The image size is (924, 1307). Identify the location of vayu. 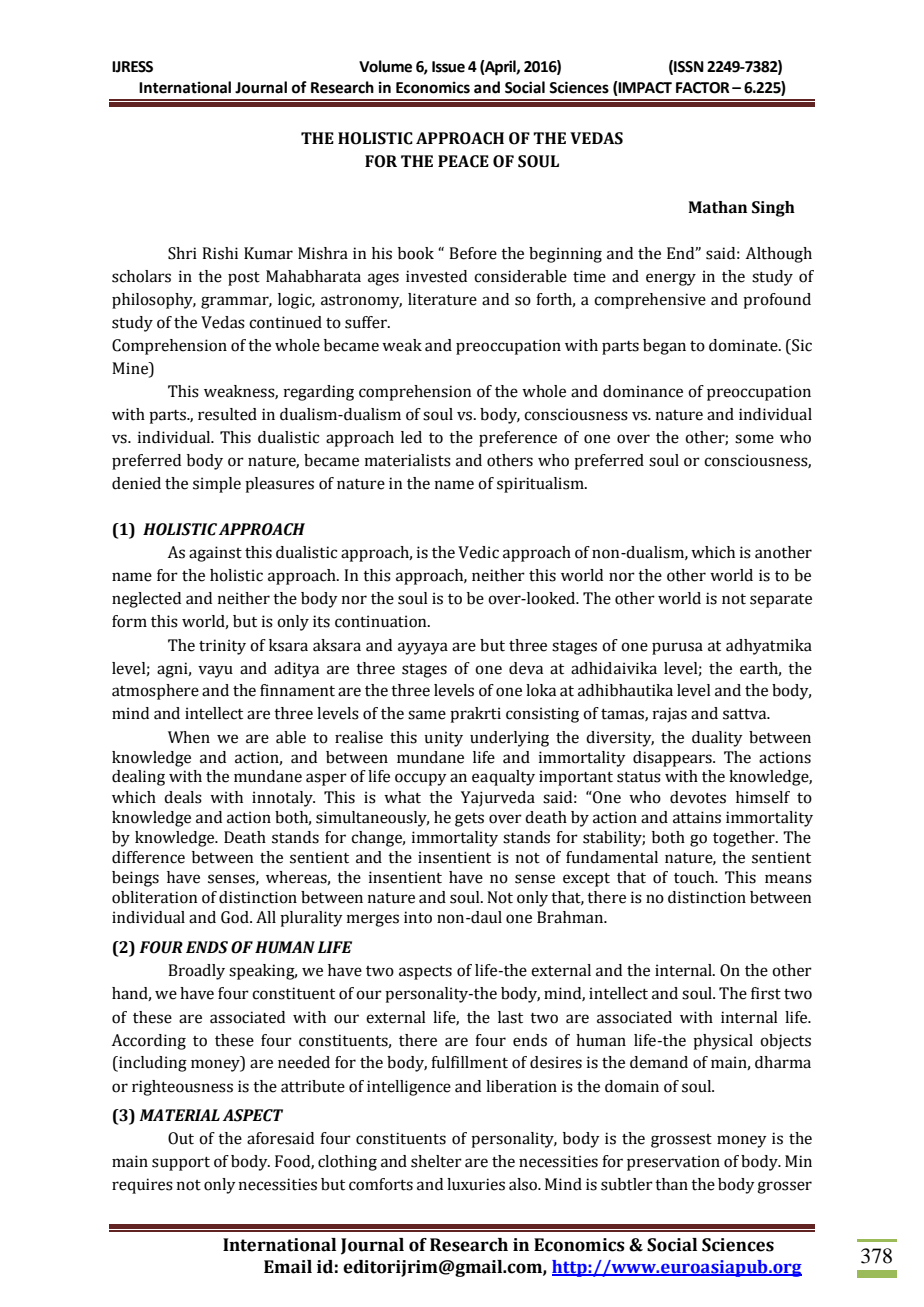
(215, 671).
